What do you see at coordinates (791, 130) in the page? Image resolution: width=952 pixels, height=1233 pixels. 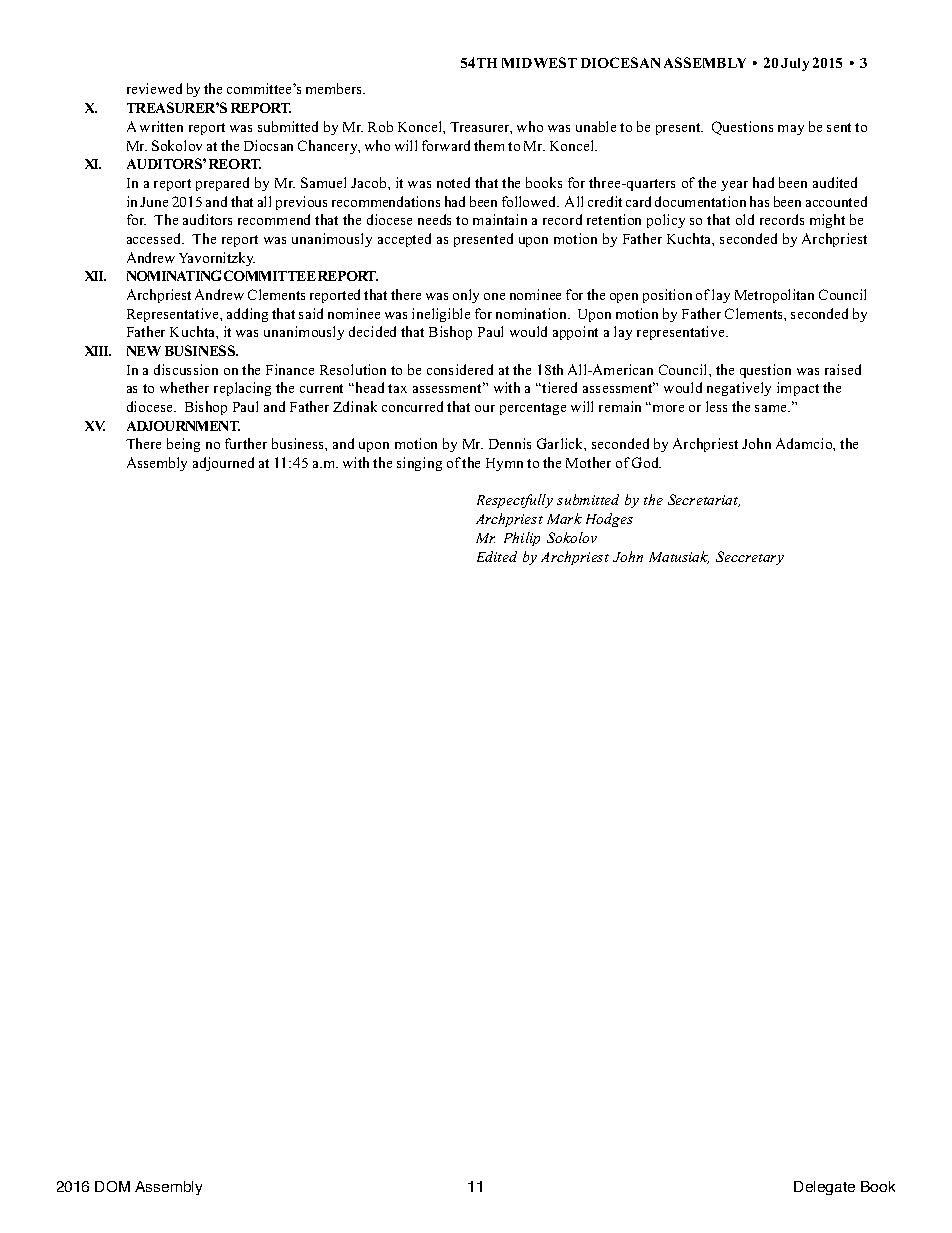 I see `may` at bounding box center [791, 130].
